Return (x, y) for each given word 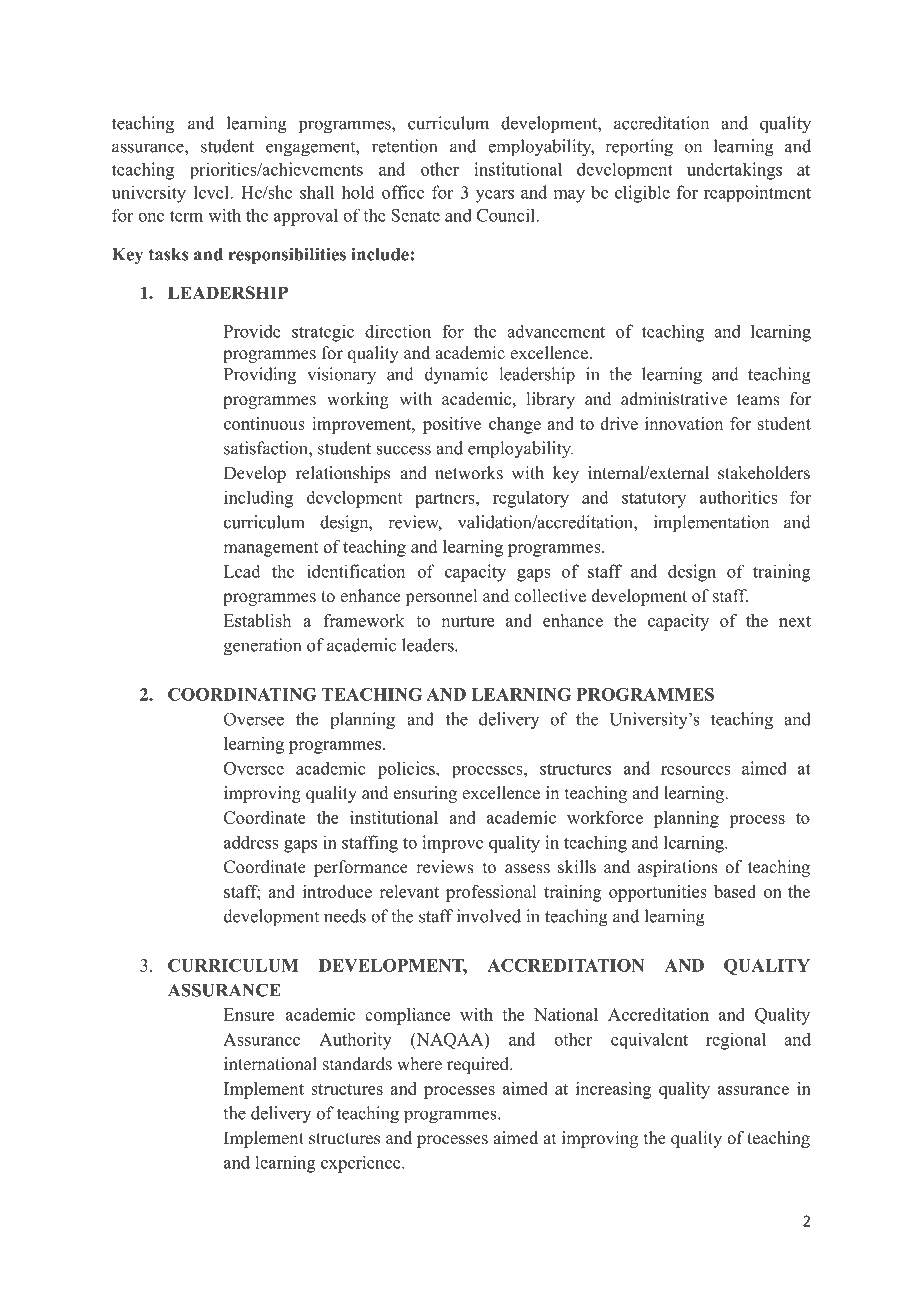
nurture (467, 621)
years (495, 196)
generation (262, 647)
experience (362, 1164)
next (795, 621)
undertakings (734, 171)
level (212, 192)
